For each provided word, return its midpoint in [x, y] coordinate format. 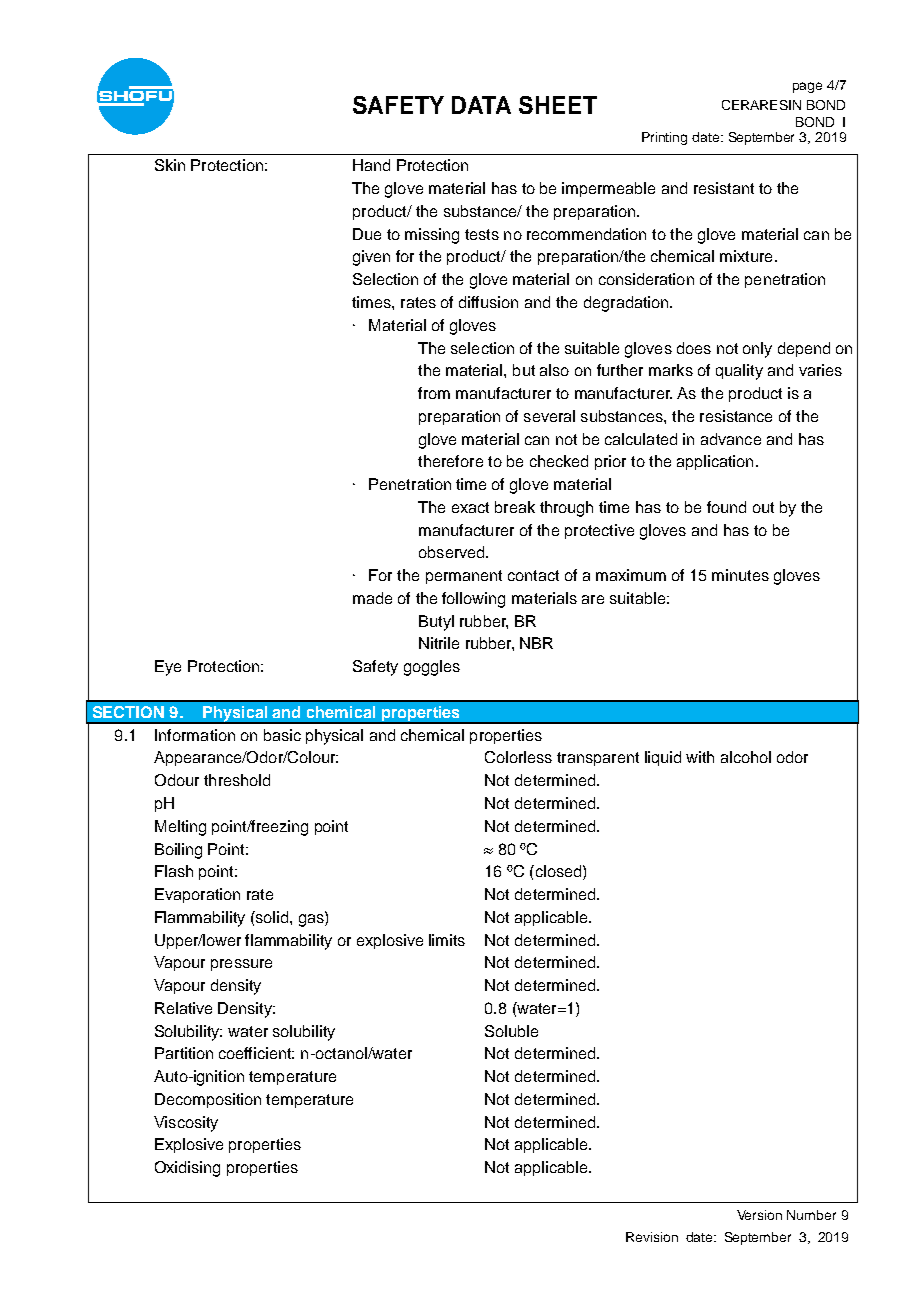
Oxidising [187, 1169]
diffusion [488, 302]
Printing [664, 138]
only [757, 350]
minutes [740, 575]
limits [447, 940]
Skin [170, 165]
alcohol [746, 757]
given [371, 258]
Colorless [518, 757]
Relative [183, 1008]
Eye [168, 668]
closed [557, 871]
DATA [481, 105]
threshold [237, 780]
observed [453, 552]
